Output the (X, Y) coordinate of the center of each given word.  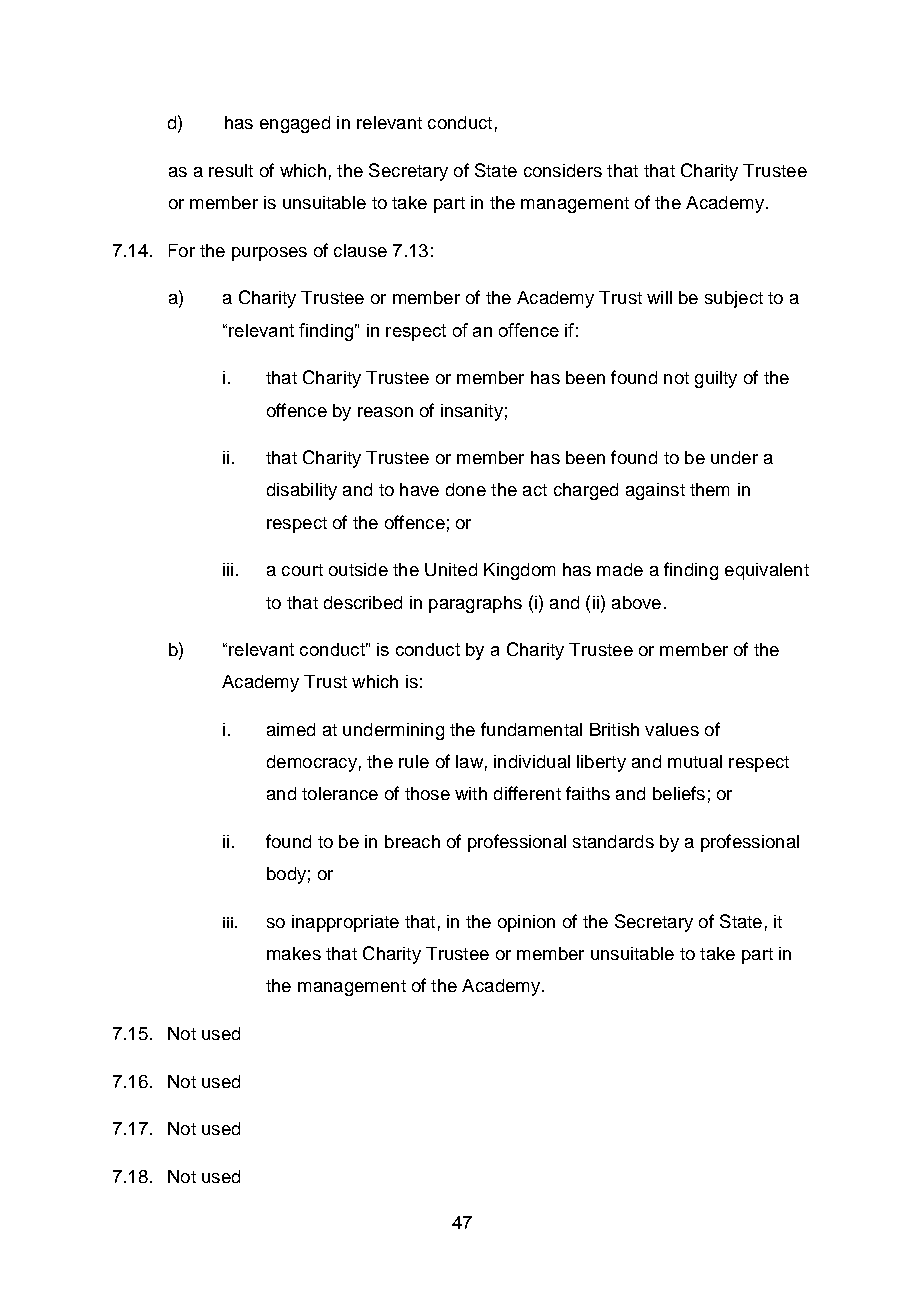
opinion (526, 923)
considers (563, 170)
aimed (291, 729)
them (709, 489)
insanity (472, 412)
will (659, 297)
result (231, 170)
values (672, 729)
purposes (269, 254)
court (302, 570)
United (451, 569)
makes (294, 953)
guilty (716, 379)
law (469, 761)
